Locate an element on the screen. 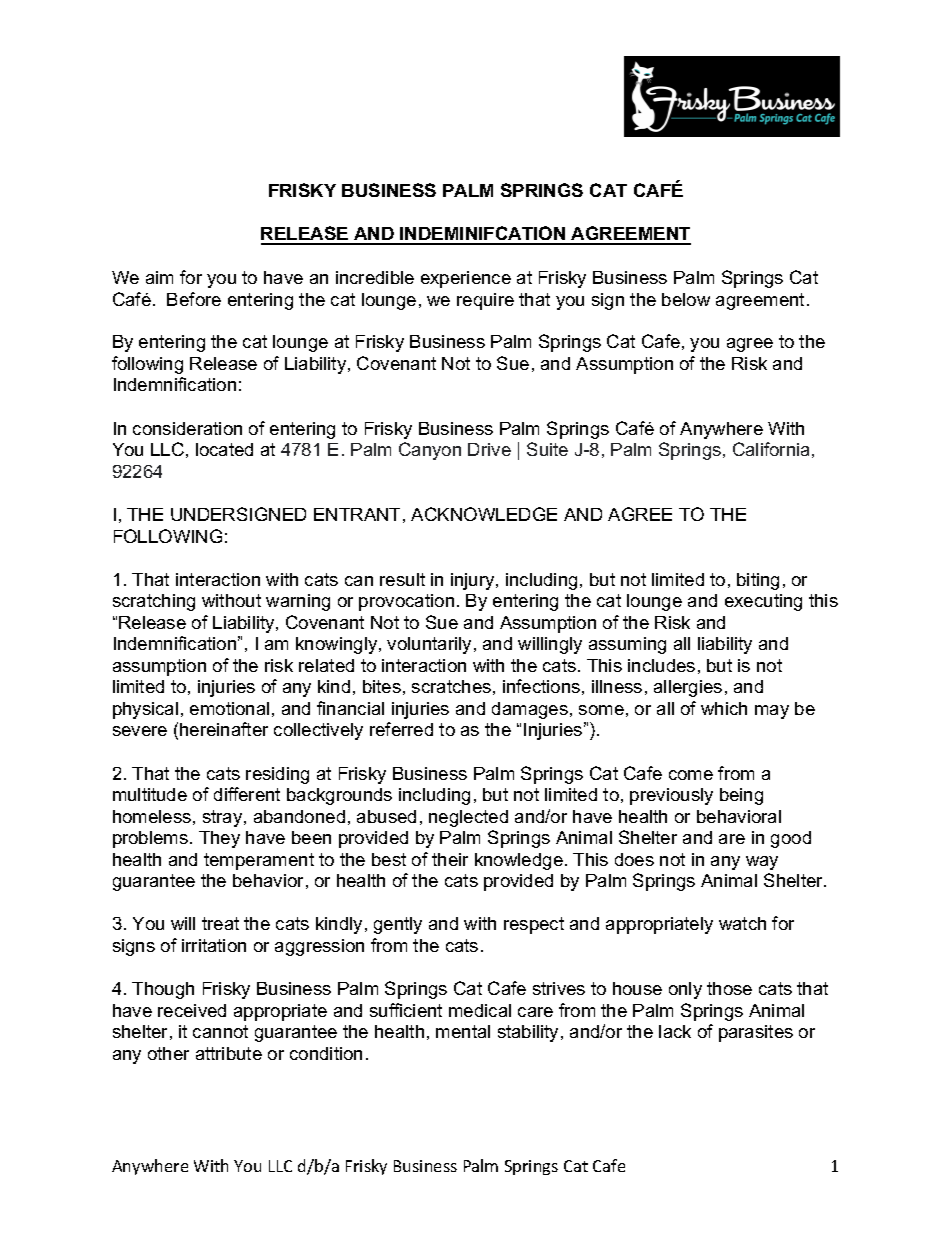 The image size is (952, 1233). scratches is located at coordinates (451, 686).
